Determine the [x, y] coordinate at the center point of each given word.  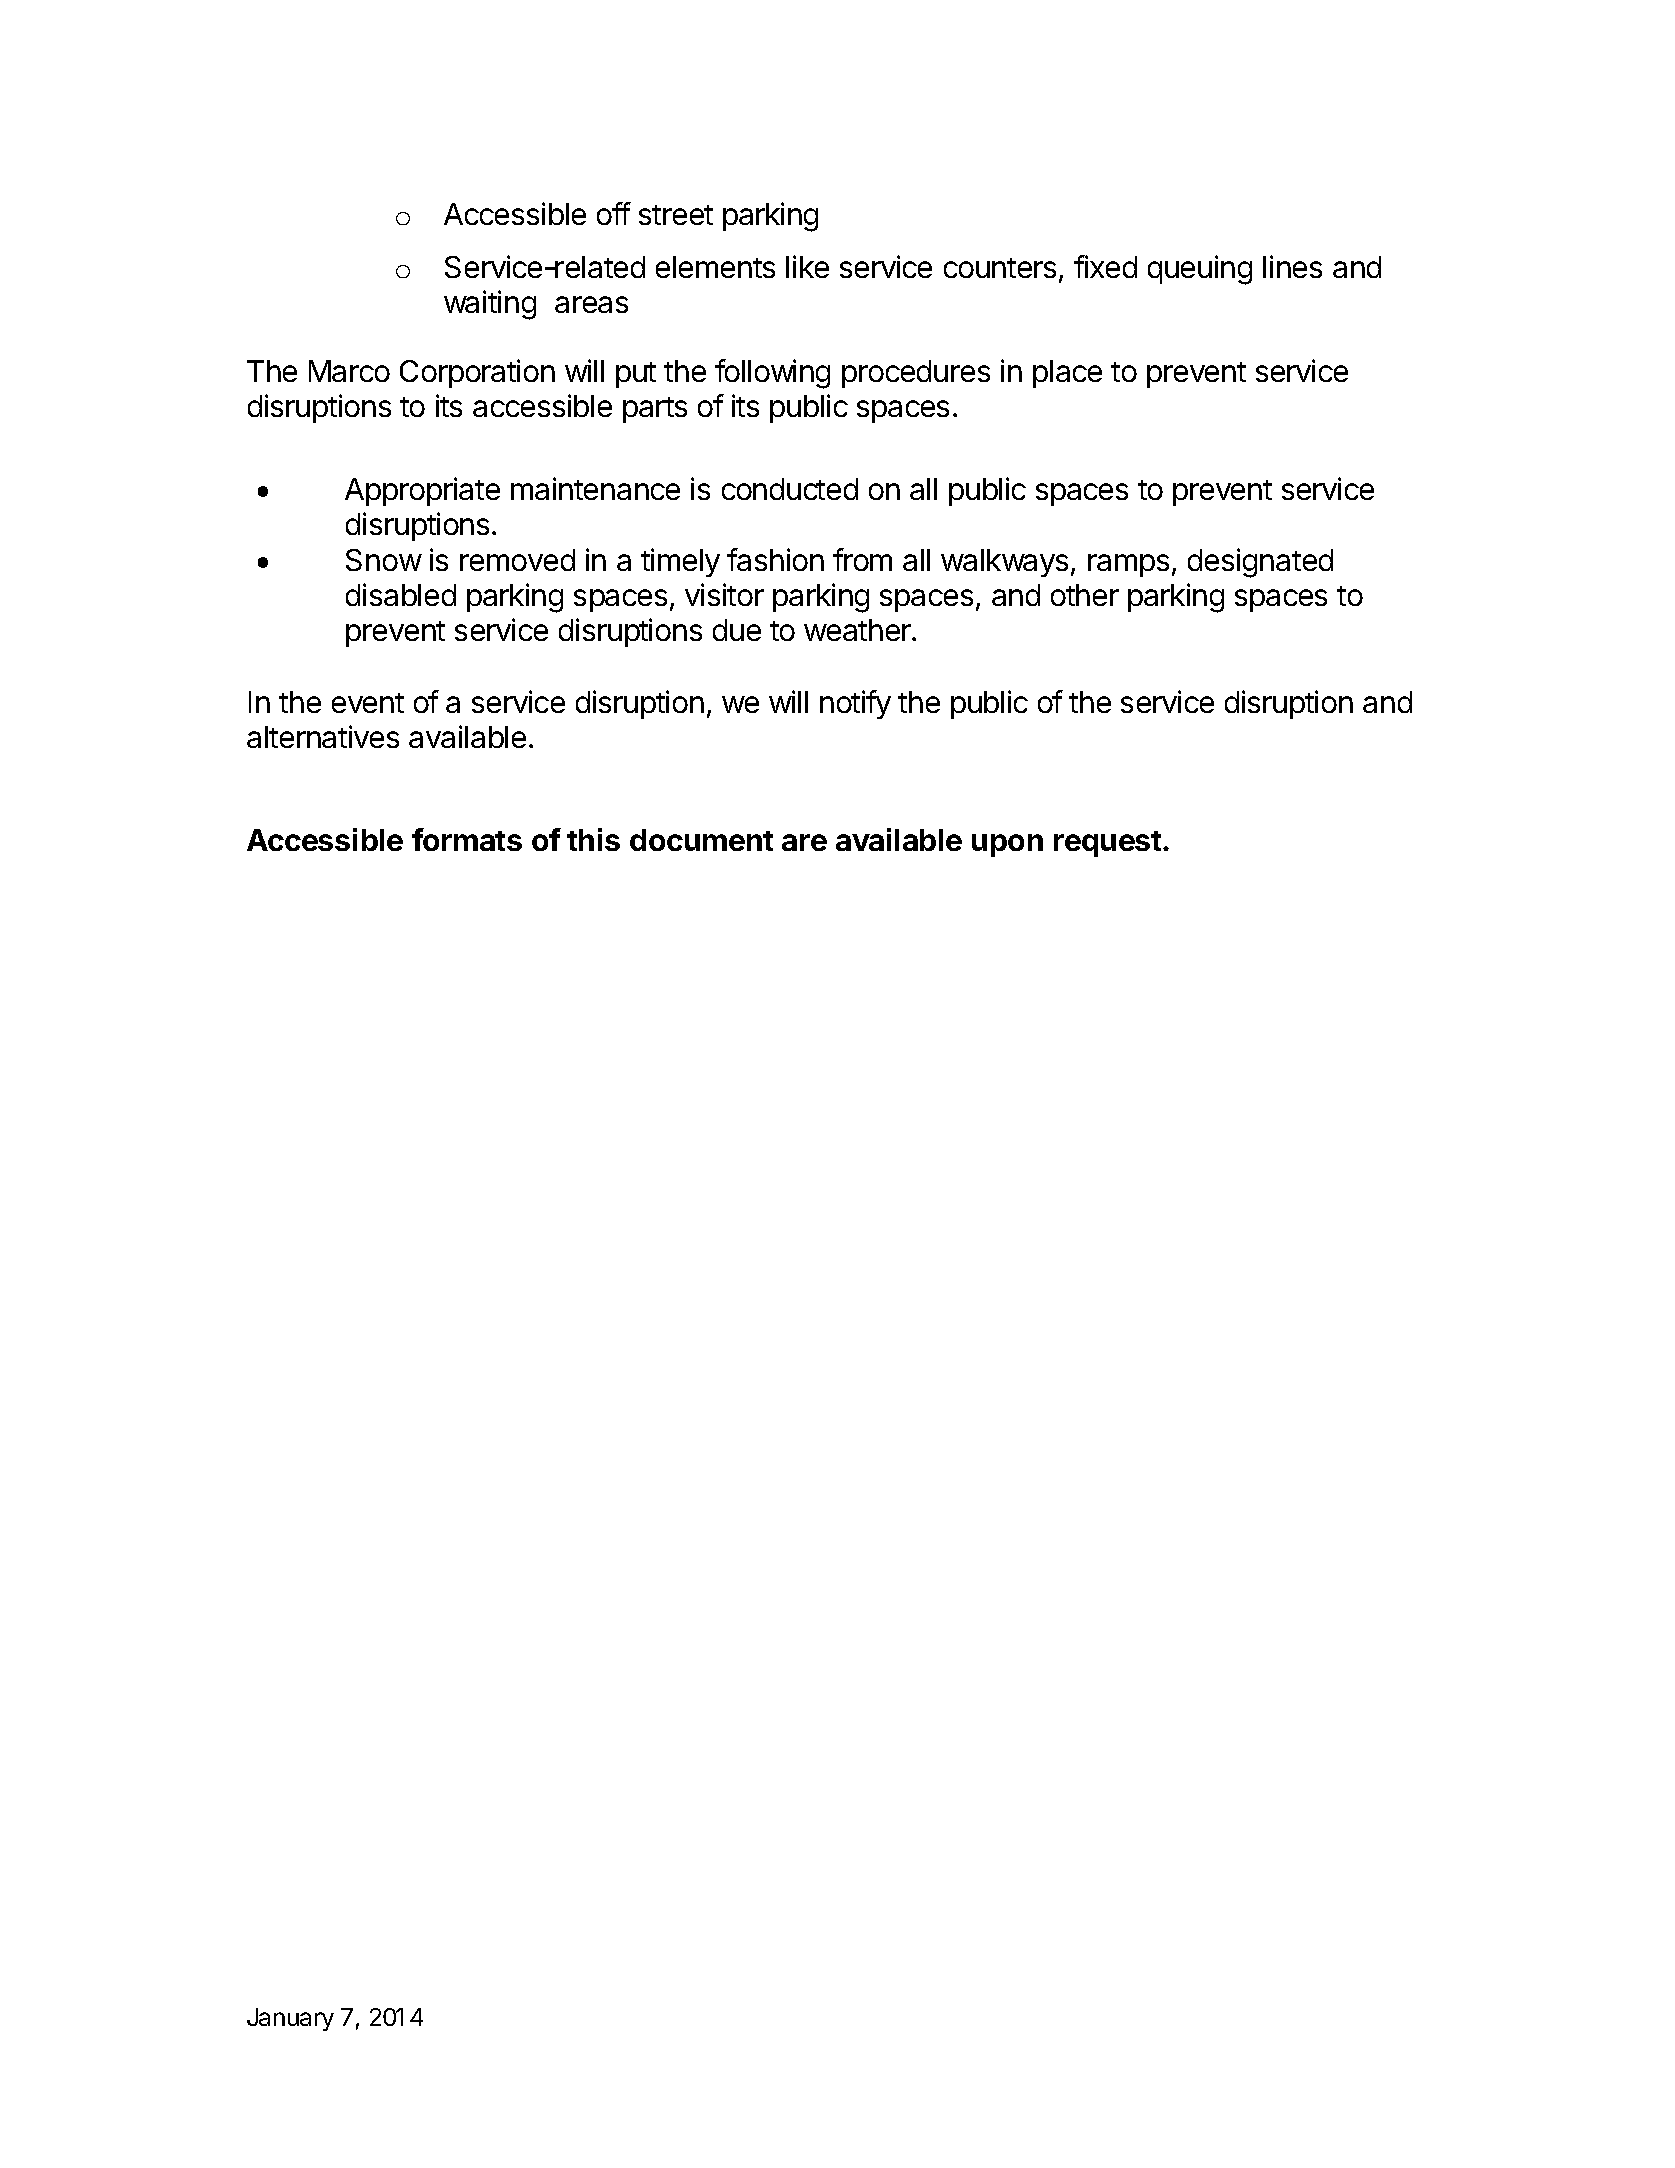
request [1107, 844]
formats [467, 839]
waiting [490, 305]
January [290, 2019]
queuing [1200, 270]
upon [1007, 845]
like [807, 266]
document [701, 840]
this [593, 839]
